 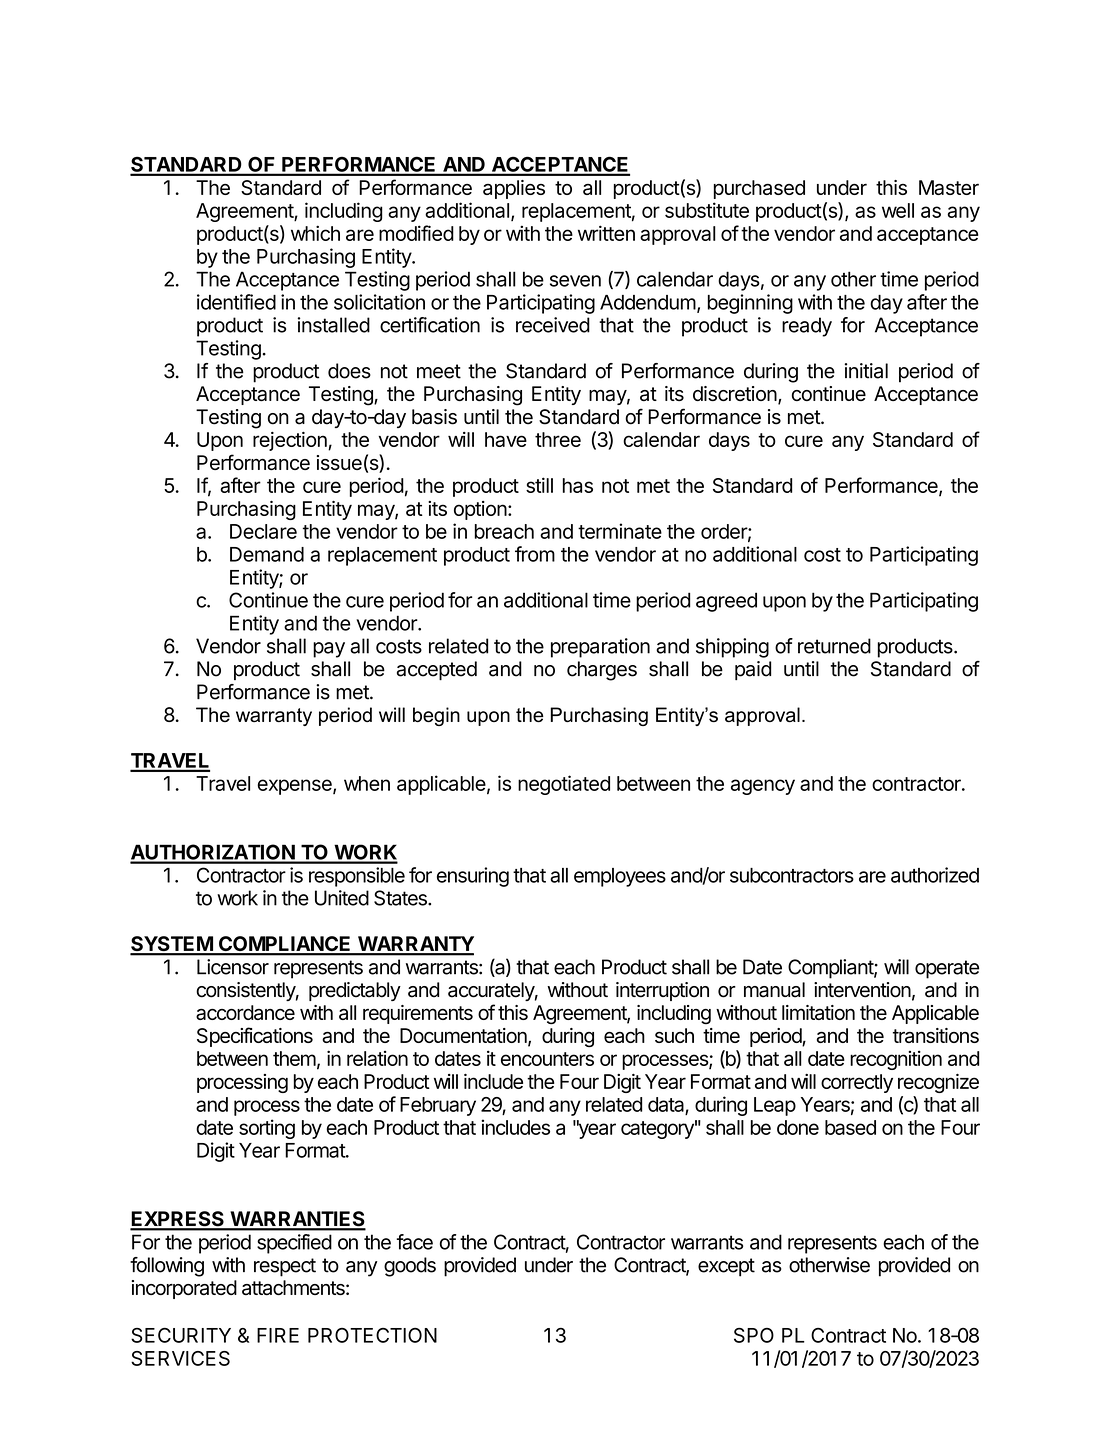 What do you see at coordinates (535, 554) in the screenshot?
I see `from` at bounding box center [535, 554].
